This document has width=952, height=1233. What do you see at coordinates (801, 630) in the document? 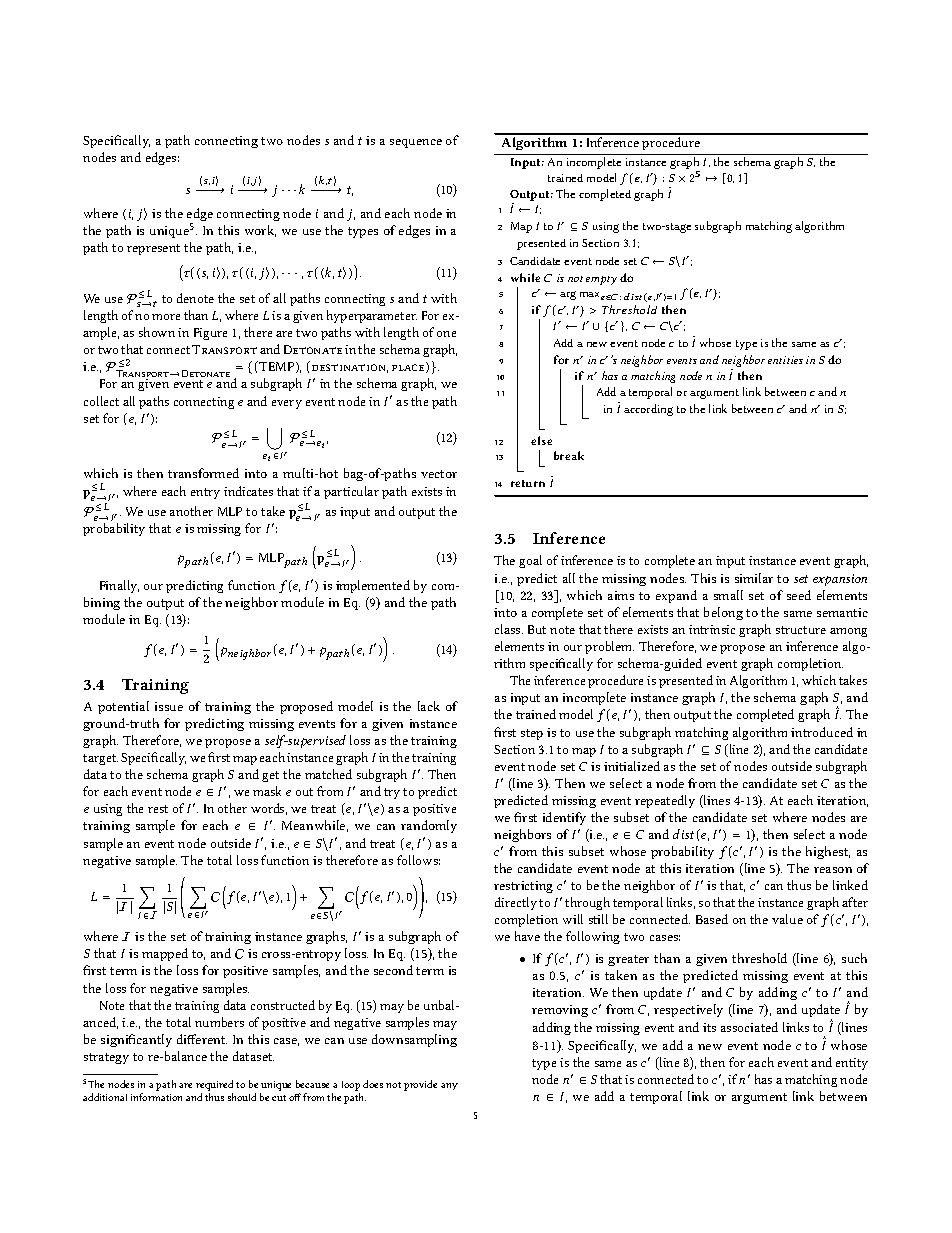
I see `structure` at bounding box center [801, 630].
